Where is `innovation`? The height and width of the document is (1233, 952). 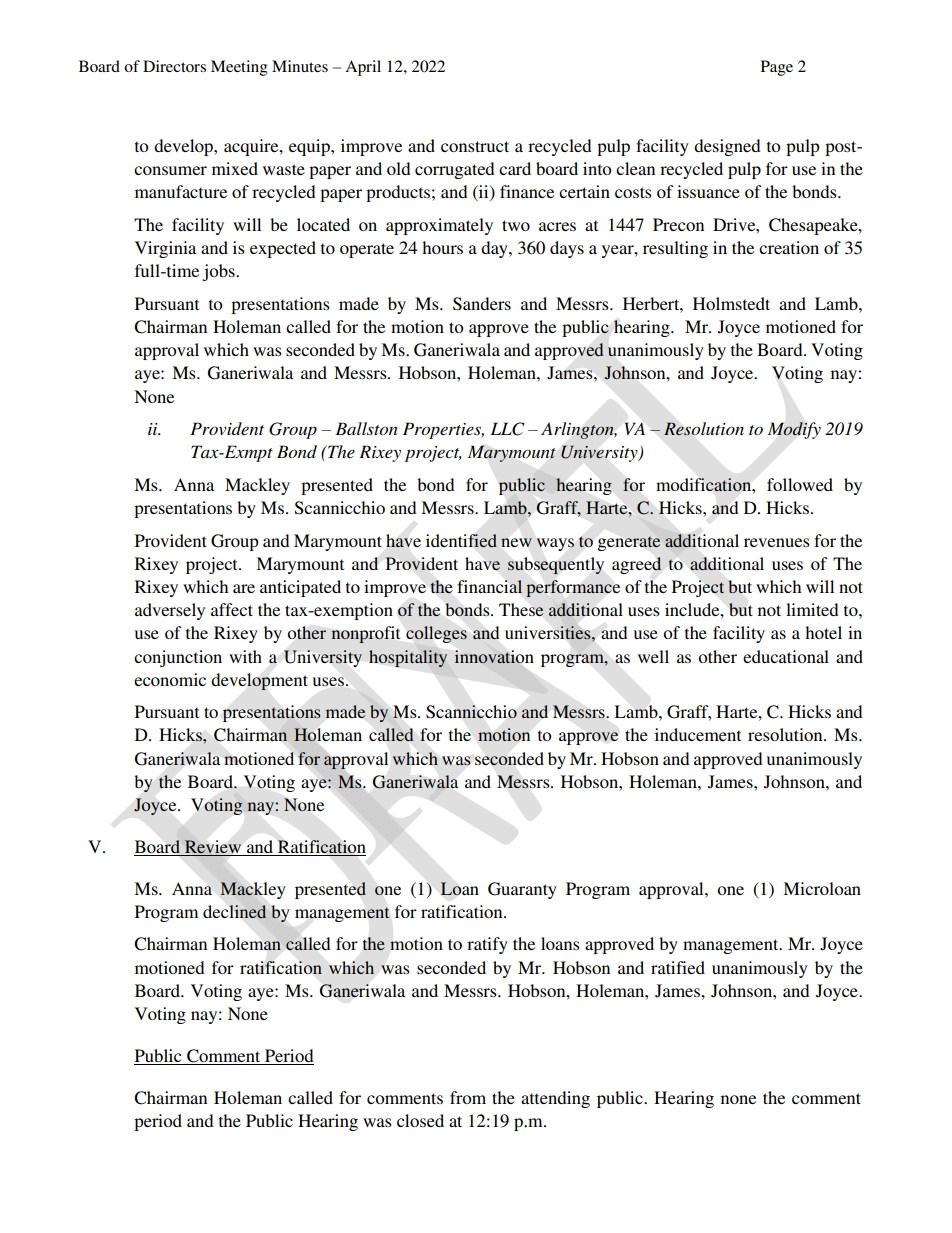
innovation is located at coordinates (494, 656).
